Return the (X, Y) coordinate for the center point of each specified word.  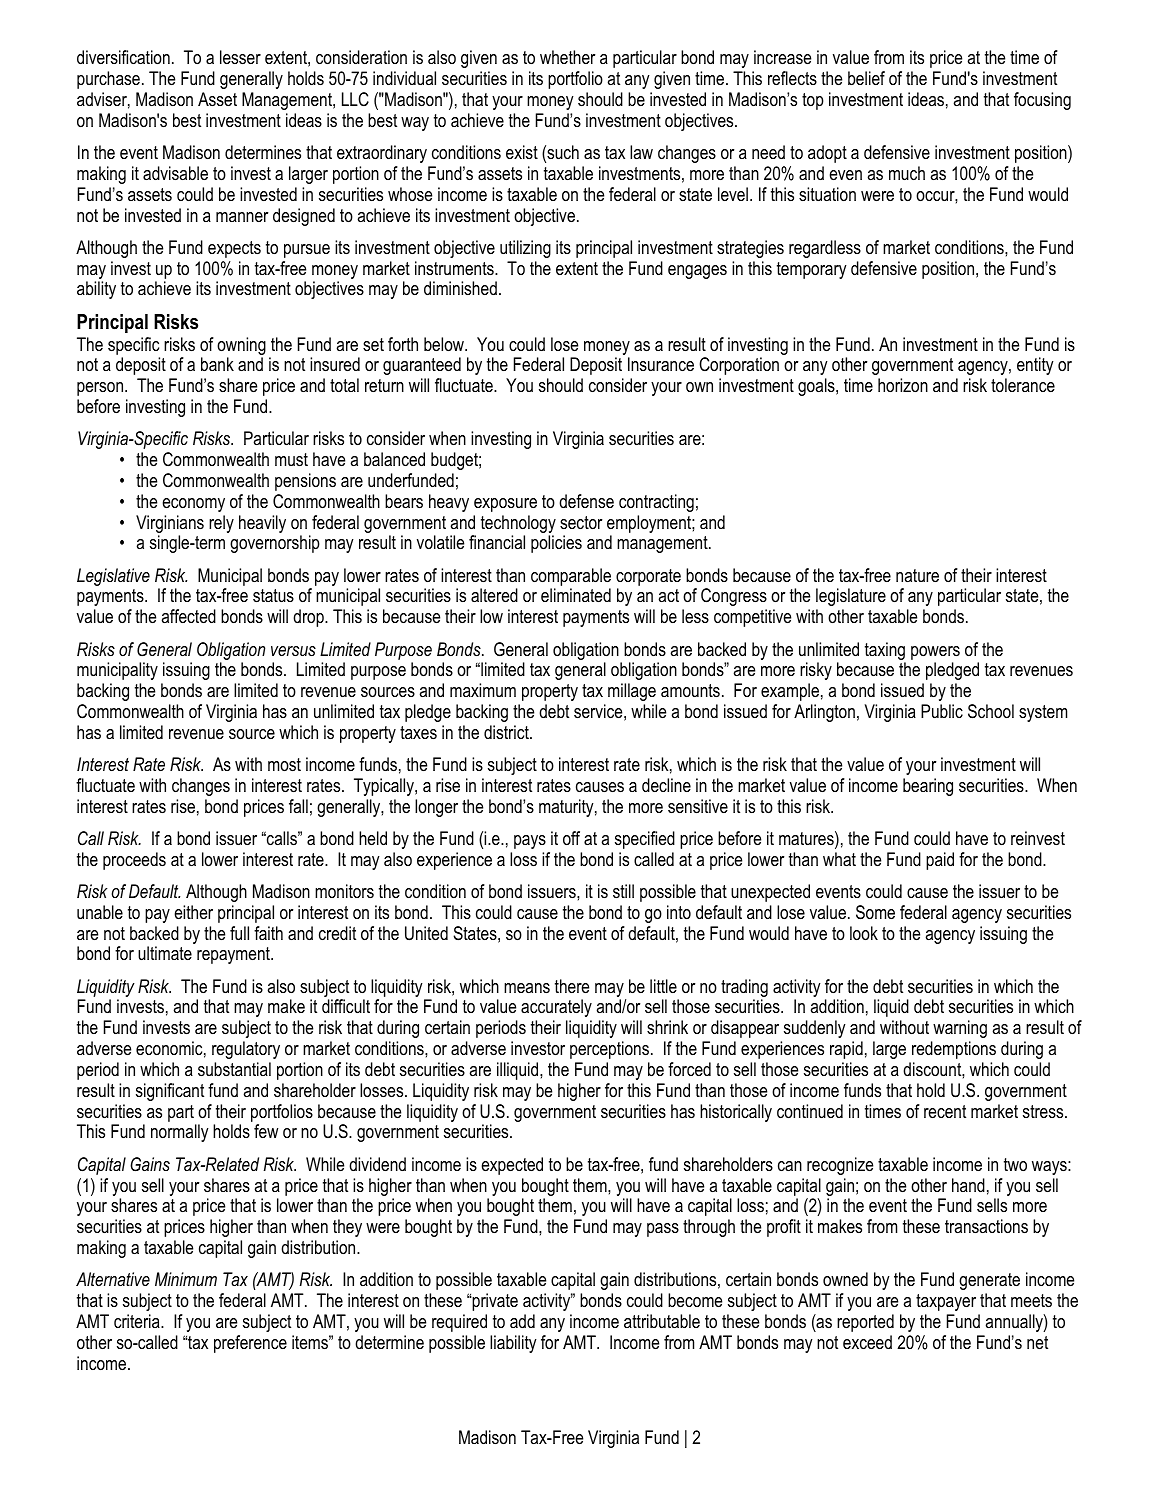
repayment (234, 955)
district (507, 732)
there (572, 986)
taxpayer (946, 1302)
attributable (662, 1321)
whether (567, 57)
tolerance (1023, 385)
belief (866, 78)
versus (293, 651)
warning (960, 1029)
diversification (123, 57)
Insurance (661, 364)
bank (217, 364)
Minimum (186, 1279)
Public (942, 711)
